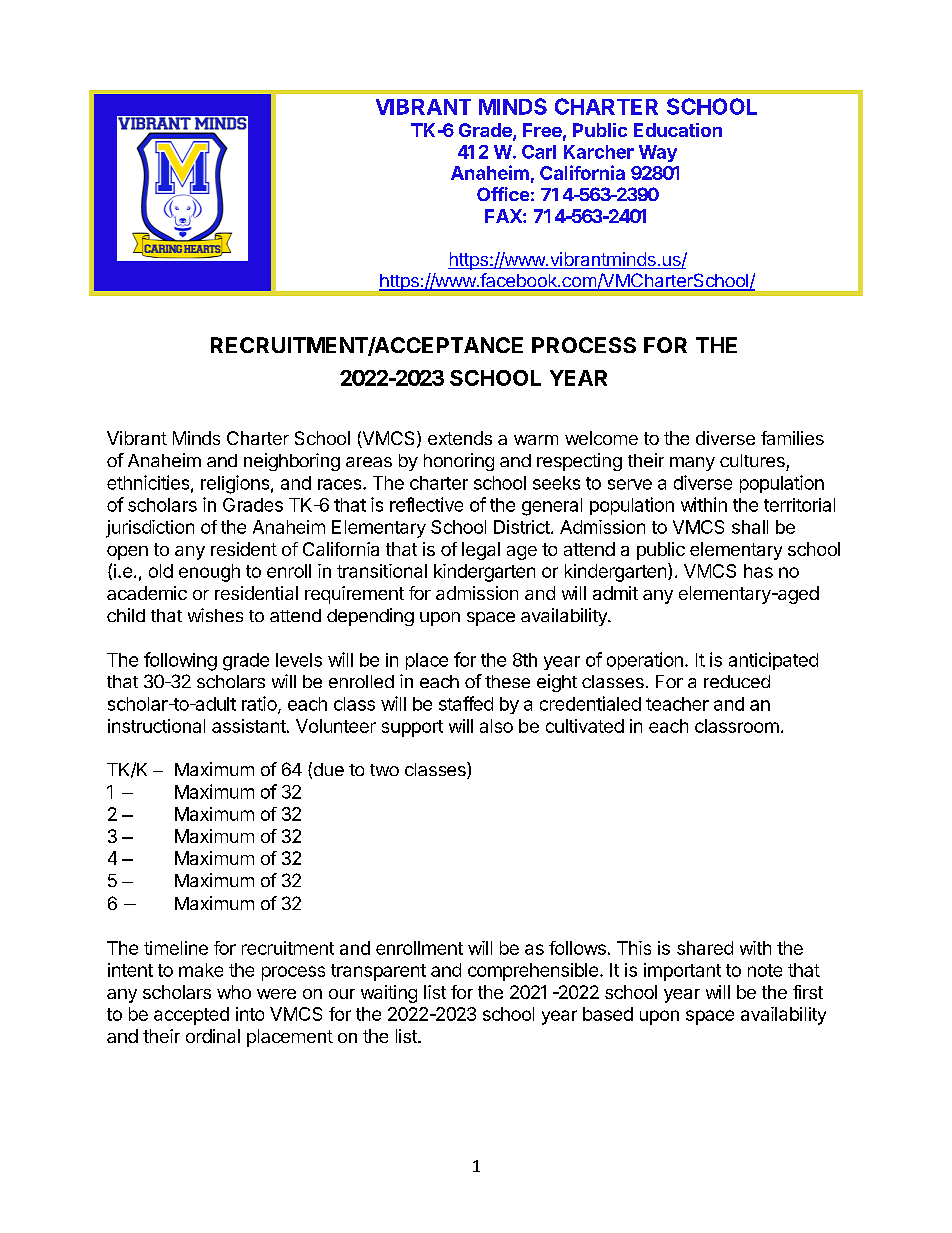 Image resolution: width=952 pixels, height=1233 pixels. Describe the element at coordinates (191, 1016) in the screenshot. I see `accepted` at that location.
